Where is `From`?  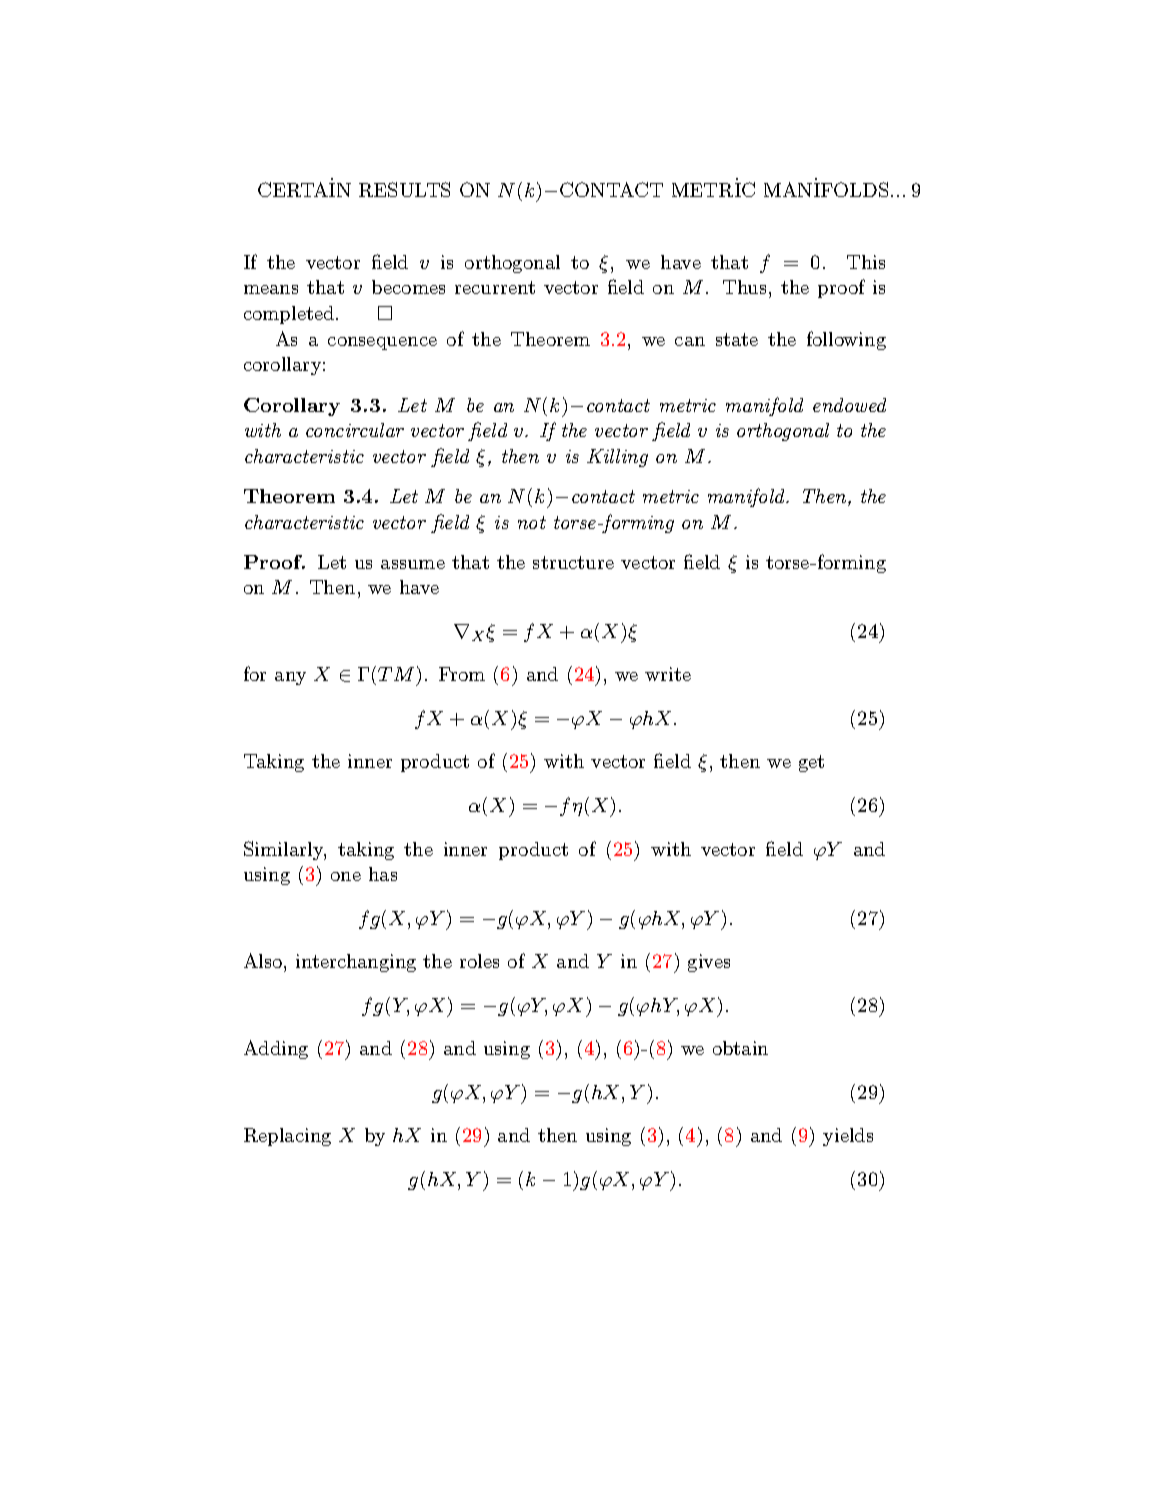
From is located at coordinates (462, 674).
